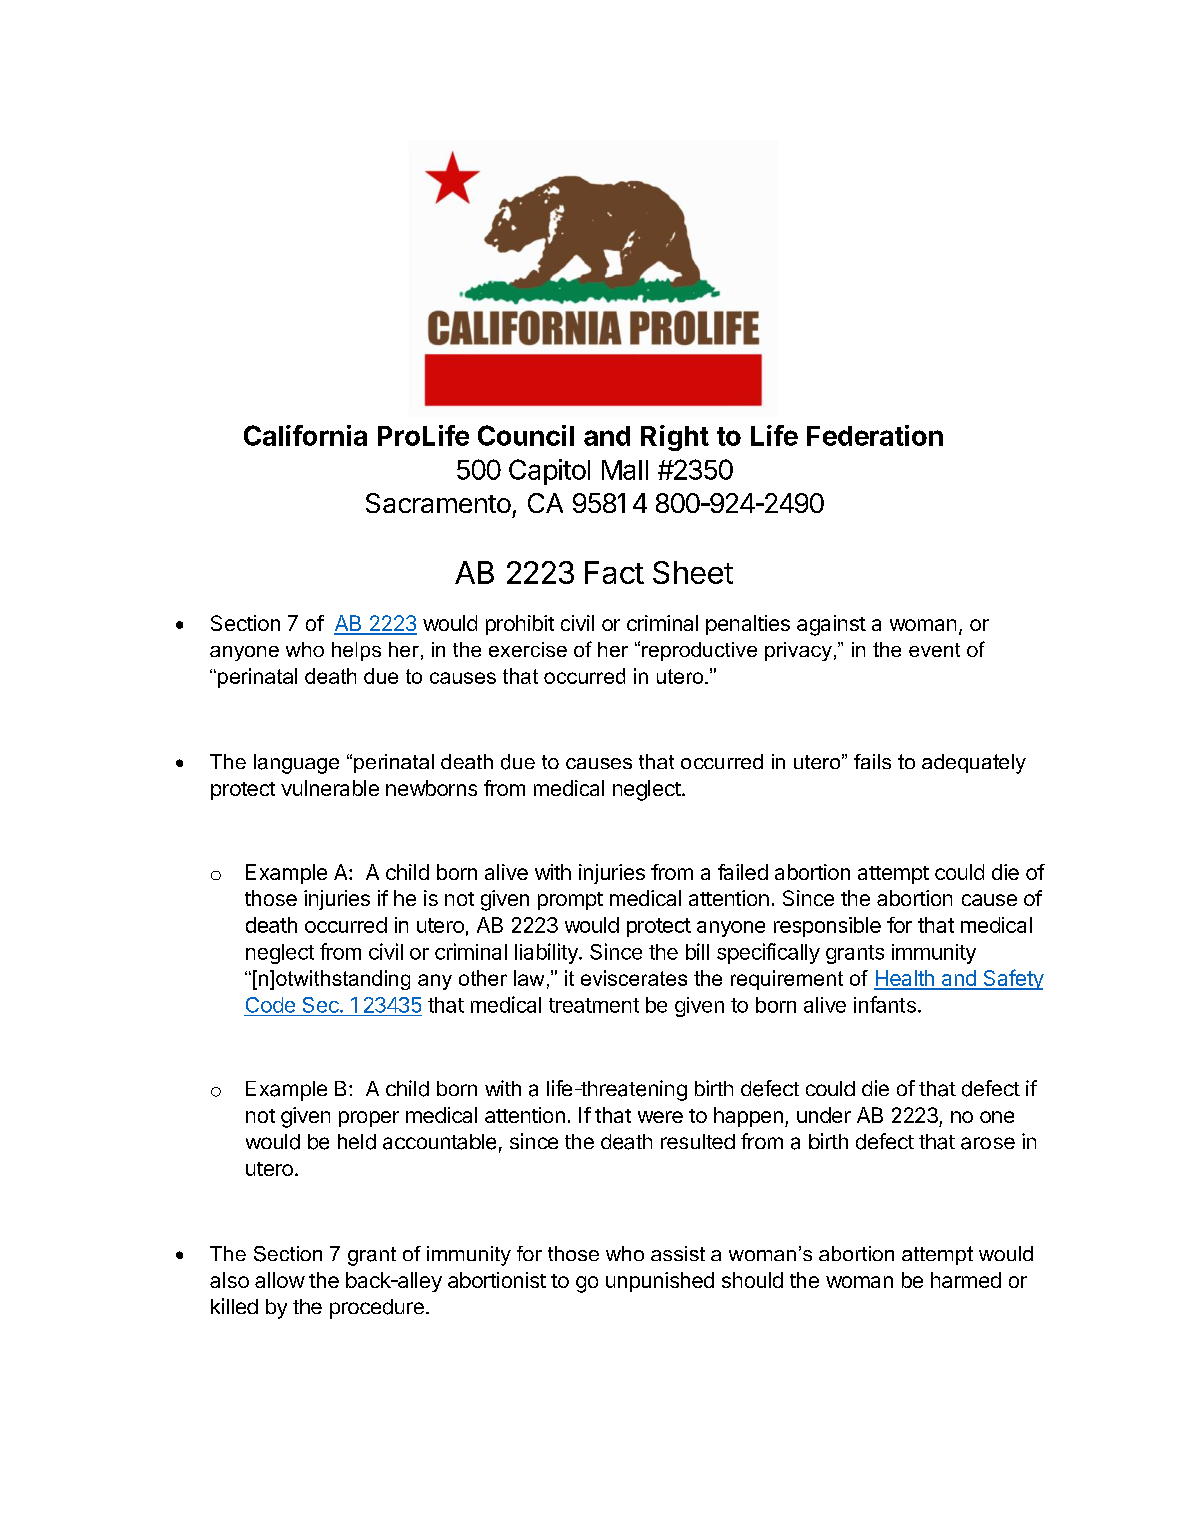  Describe the element at coordinates (369, 1119) in the screenshot. I see `proper` at that location.
